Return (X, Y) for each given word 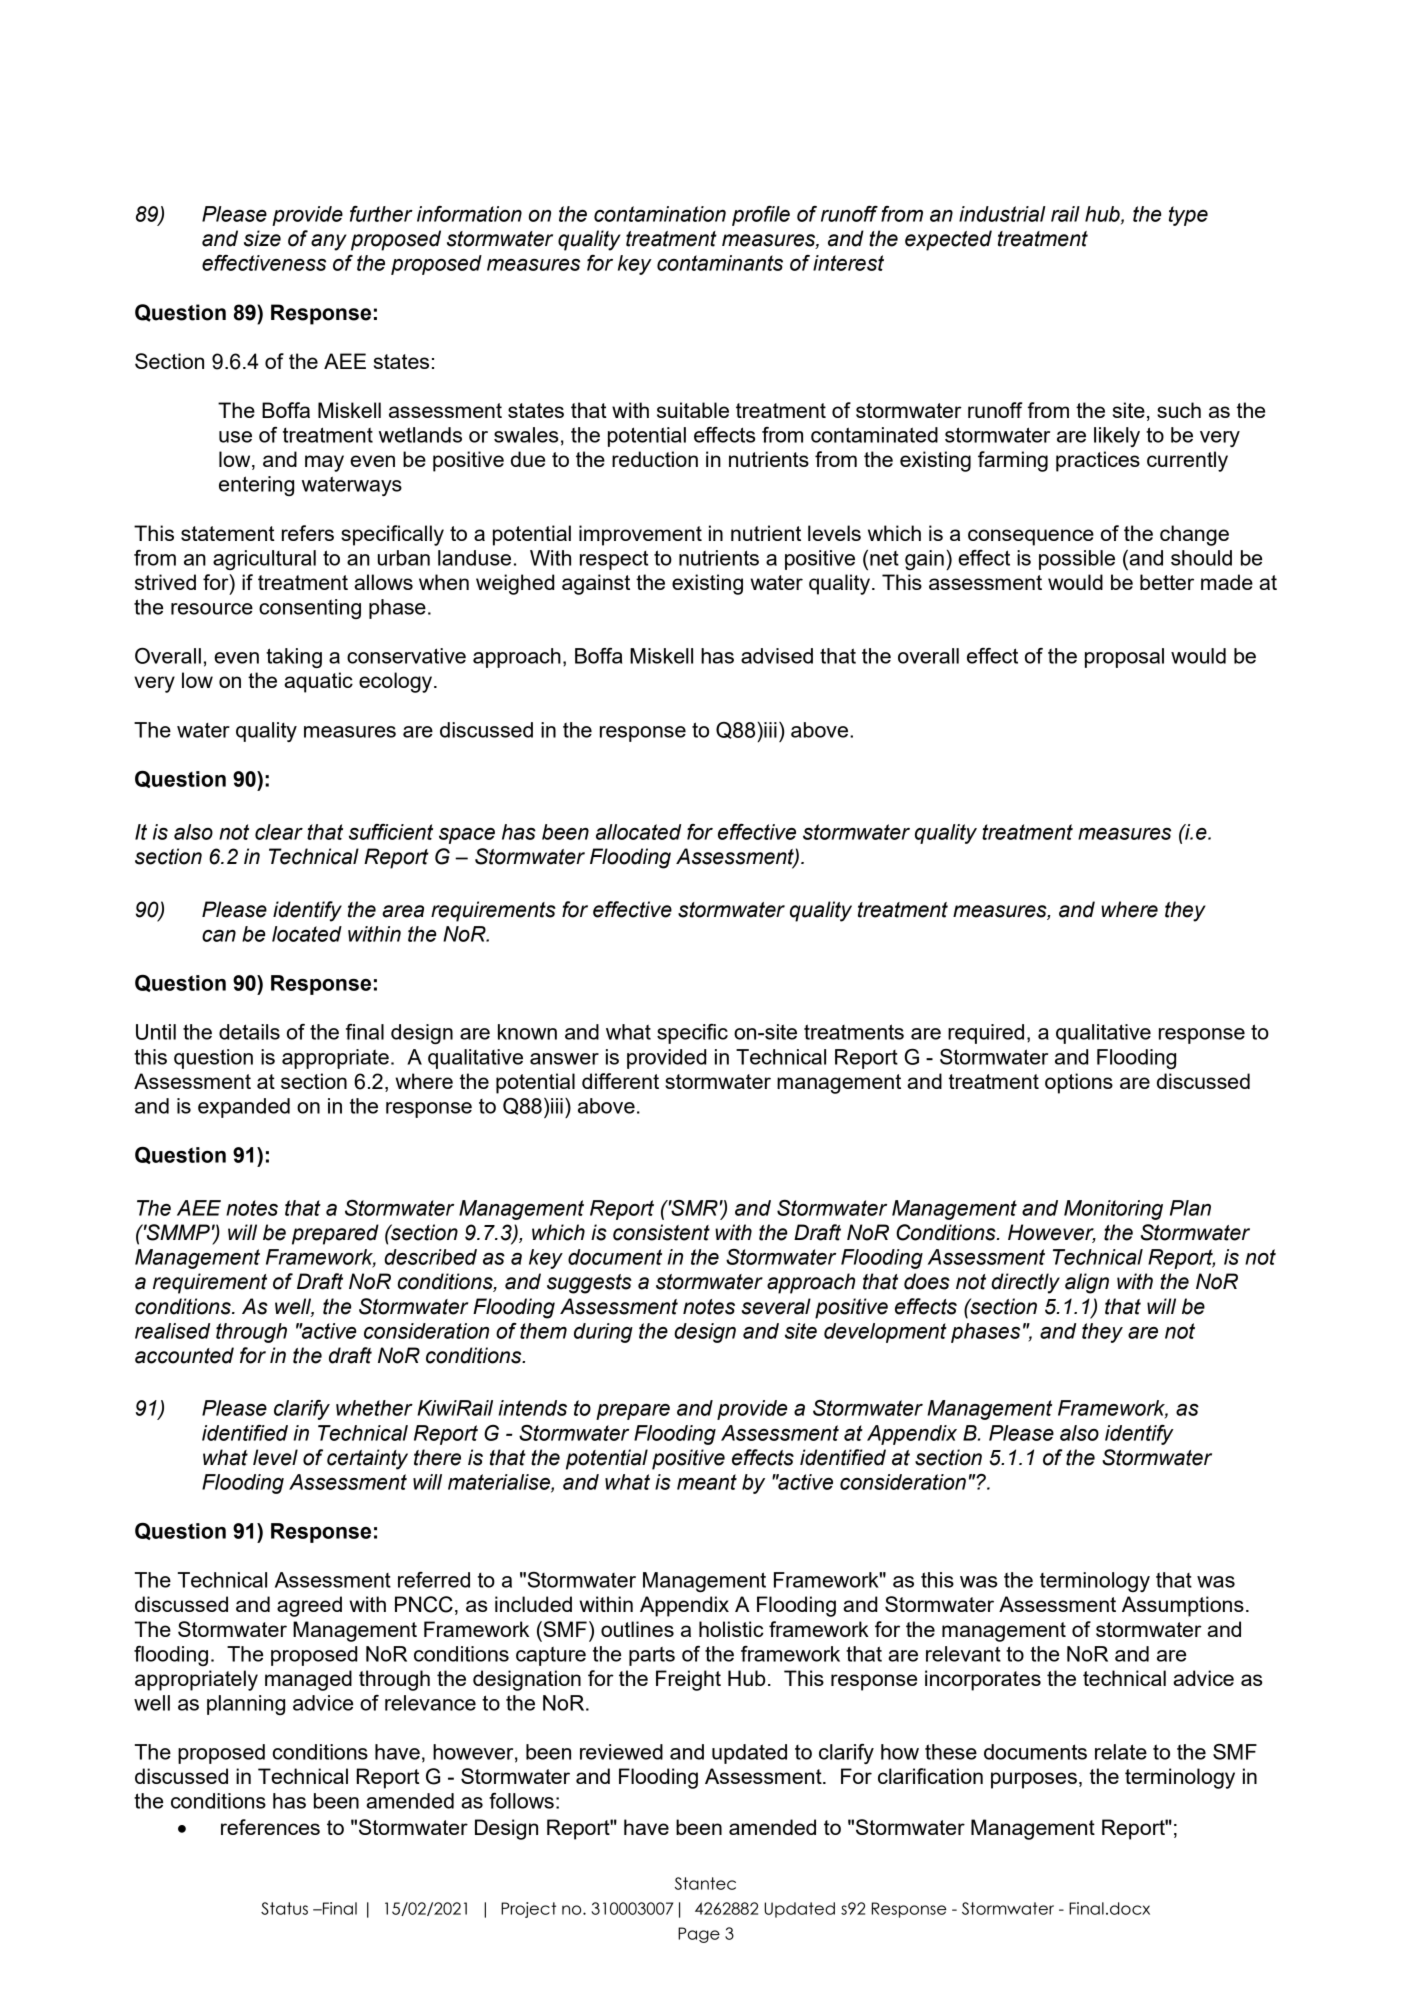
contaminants (720, 263)
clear (279, 832)
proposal (1124, 658)
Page (699, 1935)
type (1188, 216)
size (262, 238)
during (603, 1333)
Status (284, 1908)
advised (777, 656)
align (1087, 1283)
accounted (184, 1355)
